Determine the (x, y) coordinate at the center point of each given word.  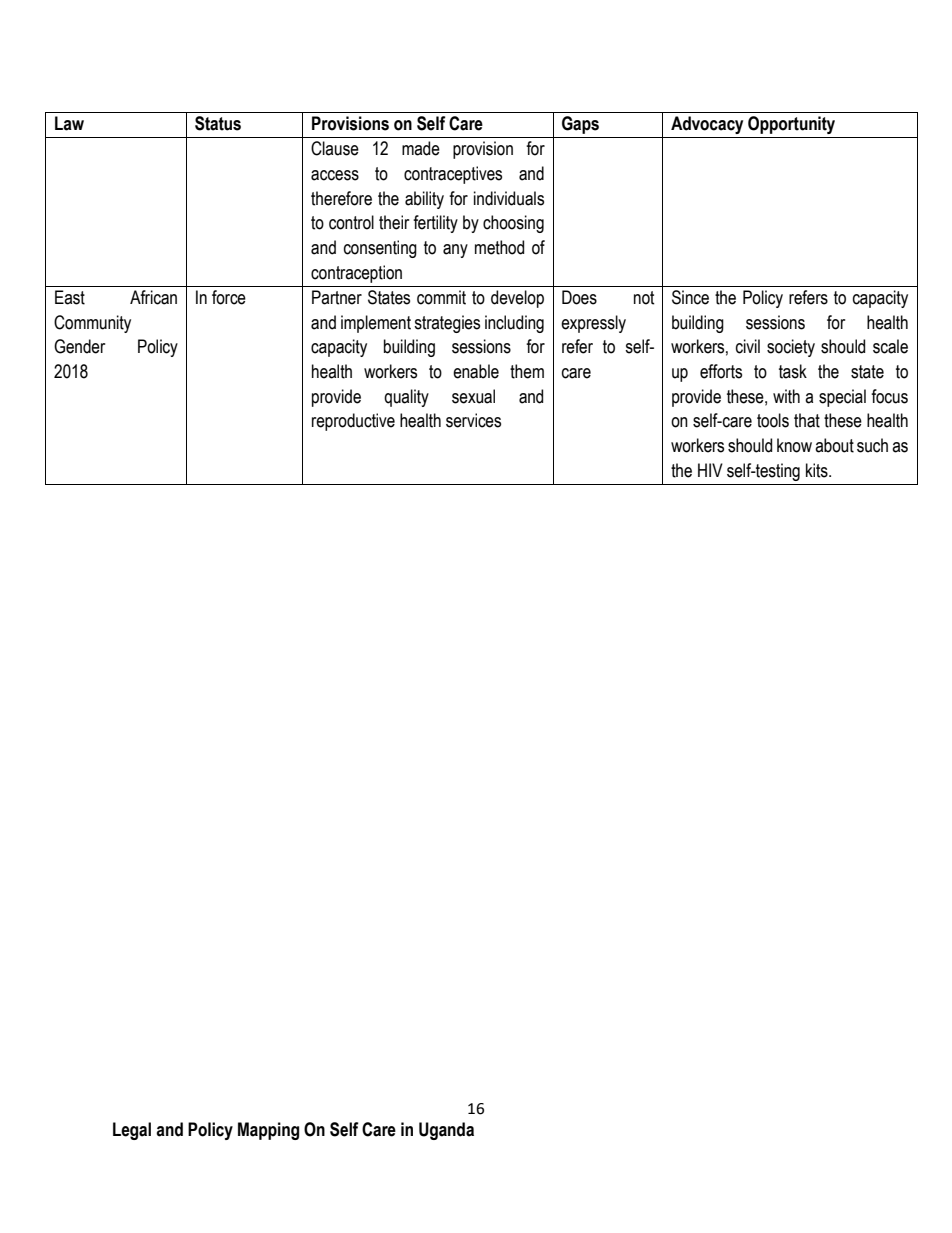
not (644, 298)
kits (818, 470)
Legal (132, 1131)
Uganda (446, 1131)
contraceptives (453, 175)
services (473, 420)
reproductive (353, 422)
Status (218, 123)
